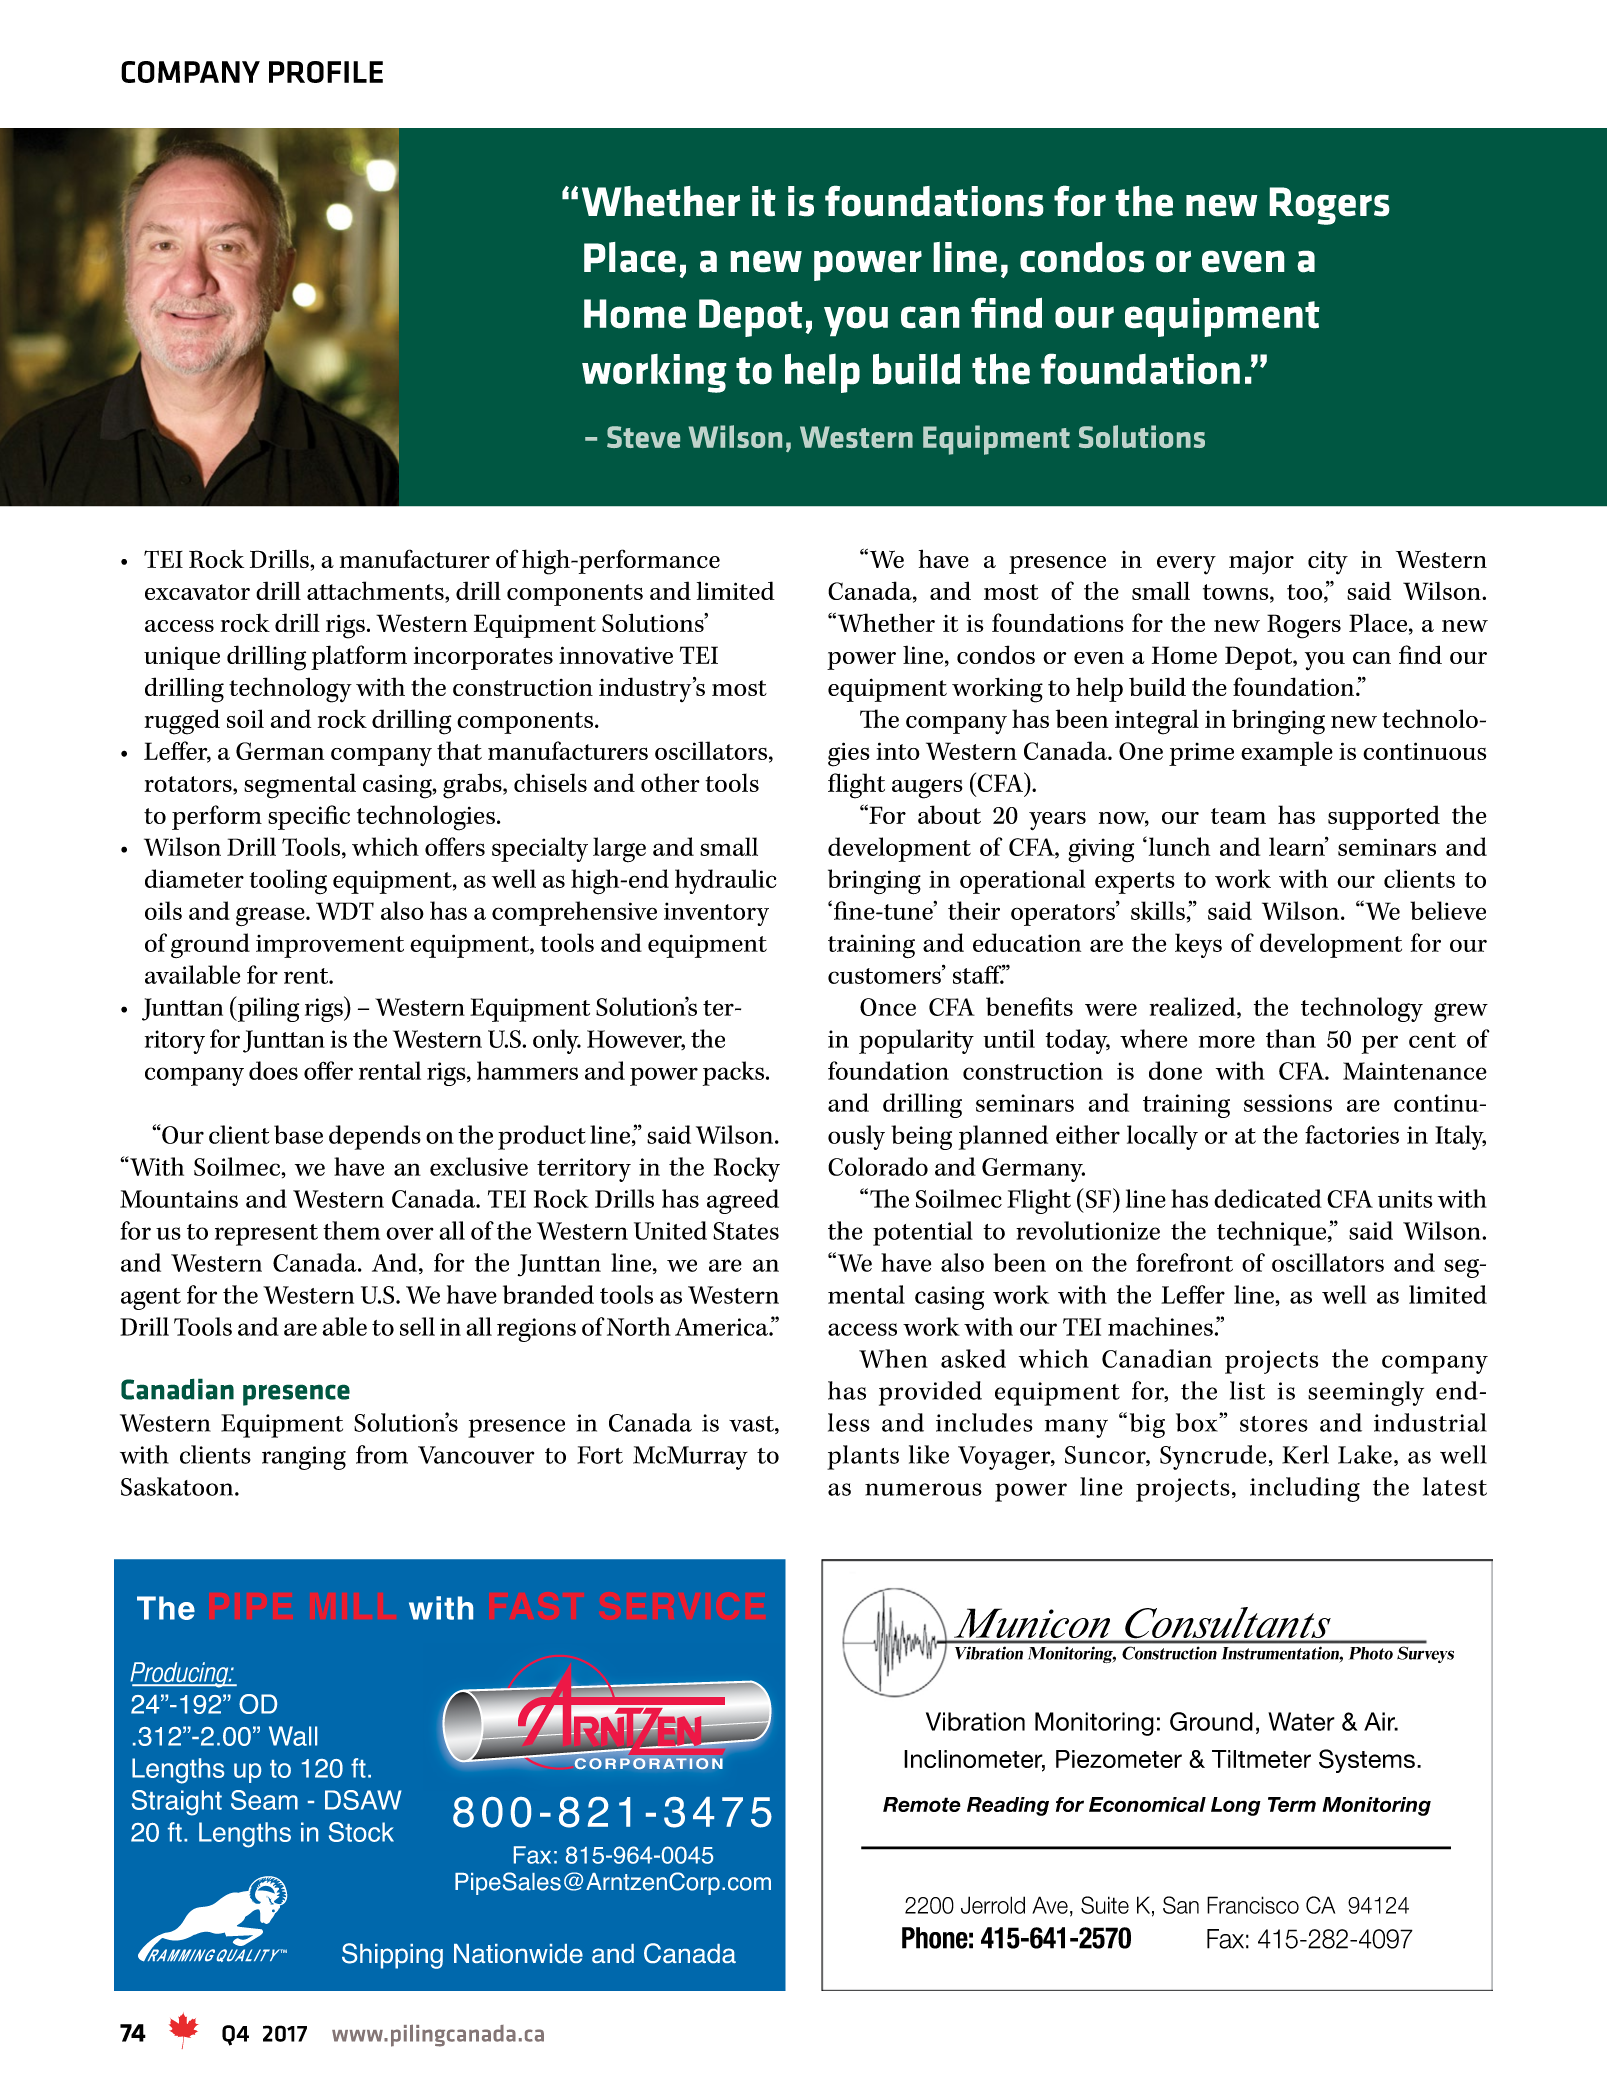  I want to click on Steve, so click(643, 437).
